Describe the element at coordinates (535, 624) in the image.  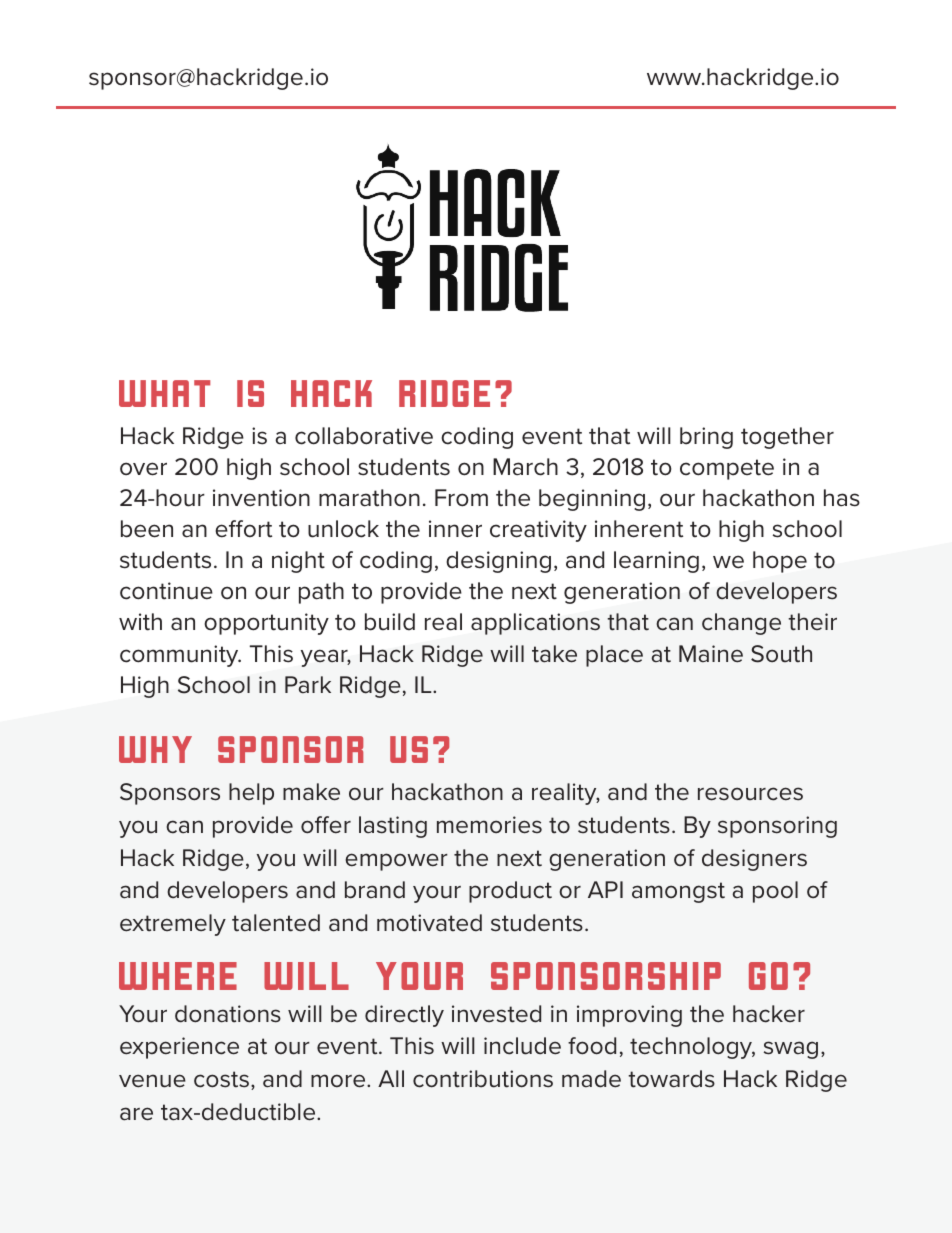
I see `applications` at that location.
